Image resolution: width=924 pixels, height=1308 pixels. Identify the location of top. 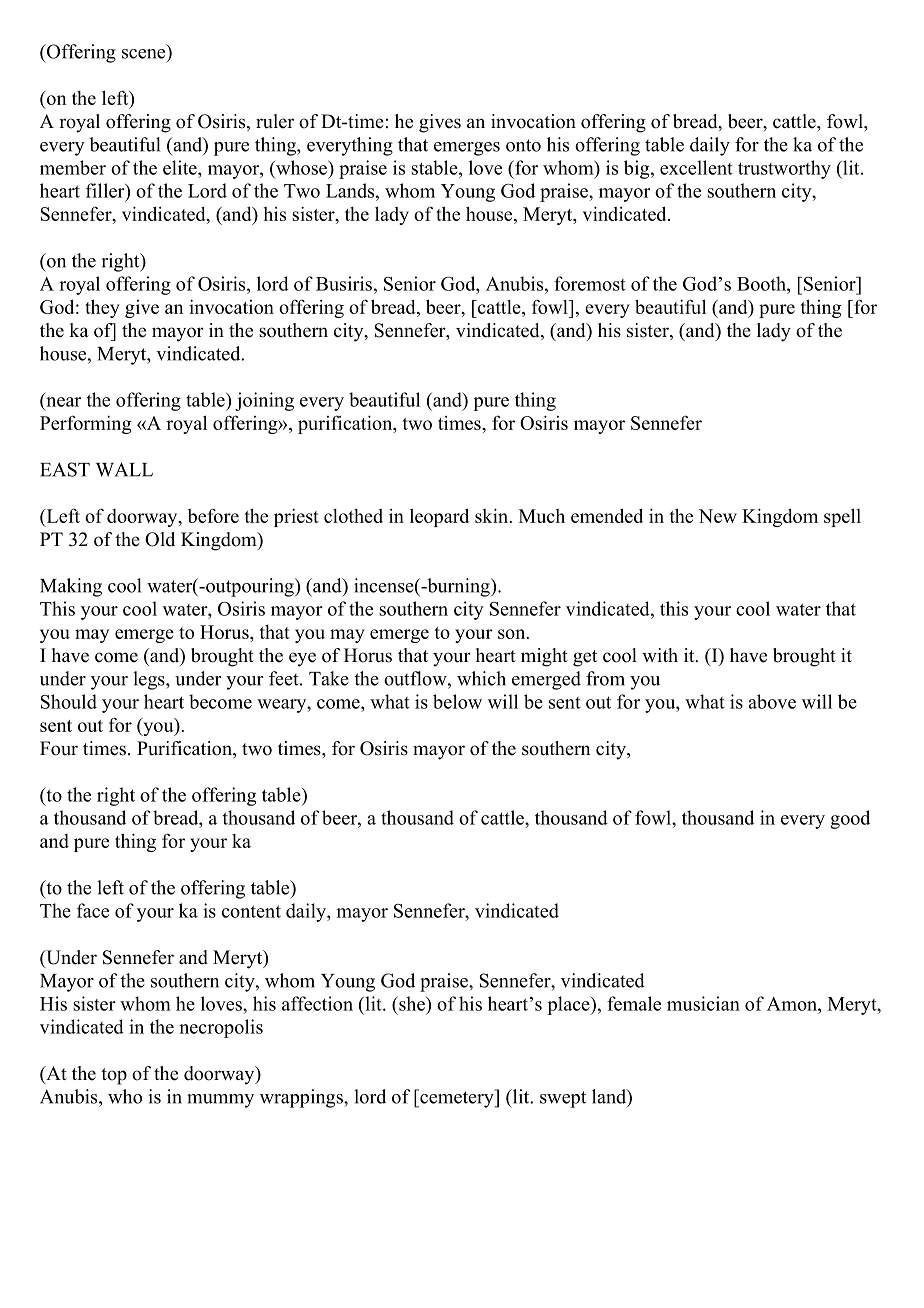
(114, 1076).
